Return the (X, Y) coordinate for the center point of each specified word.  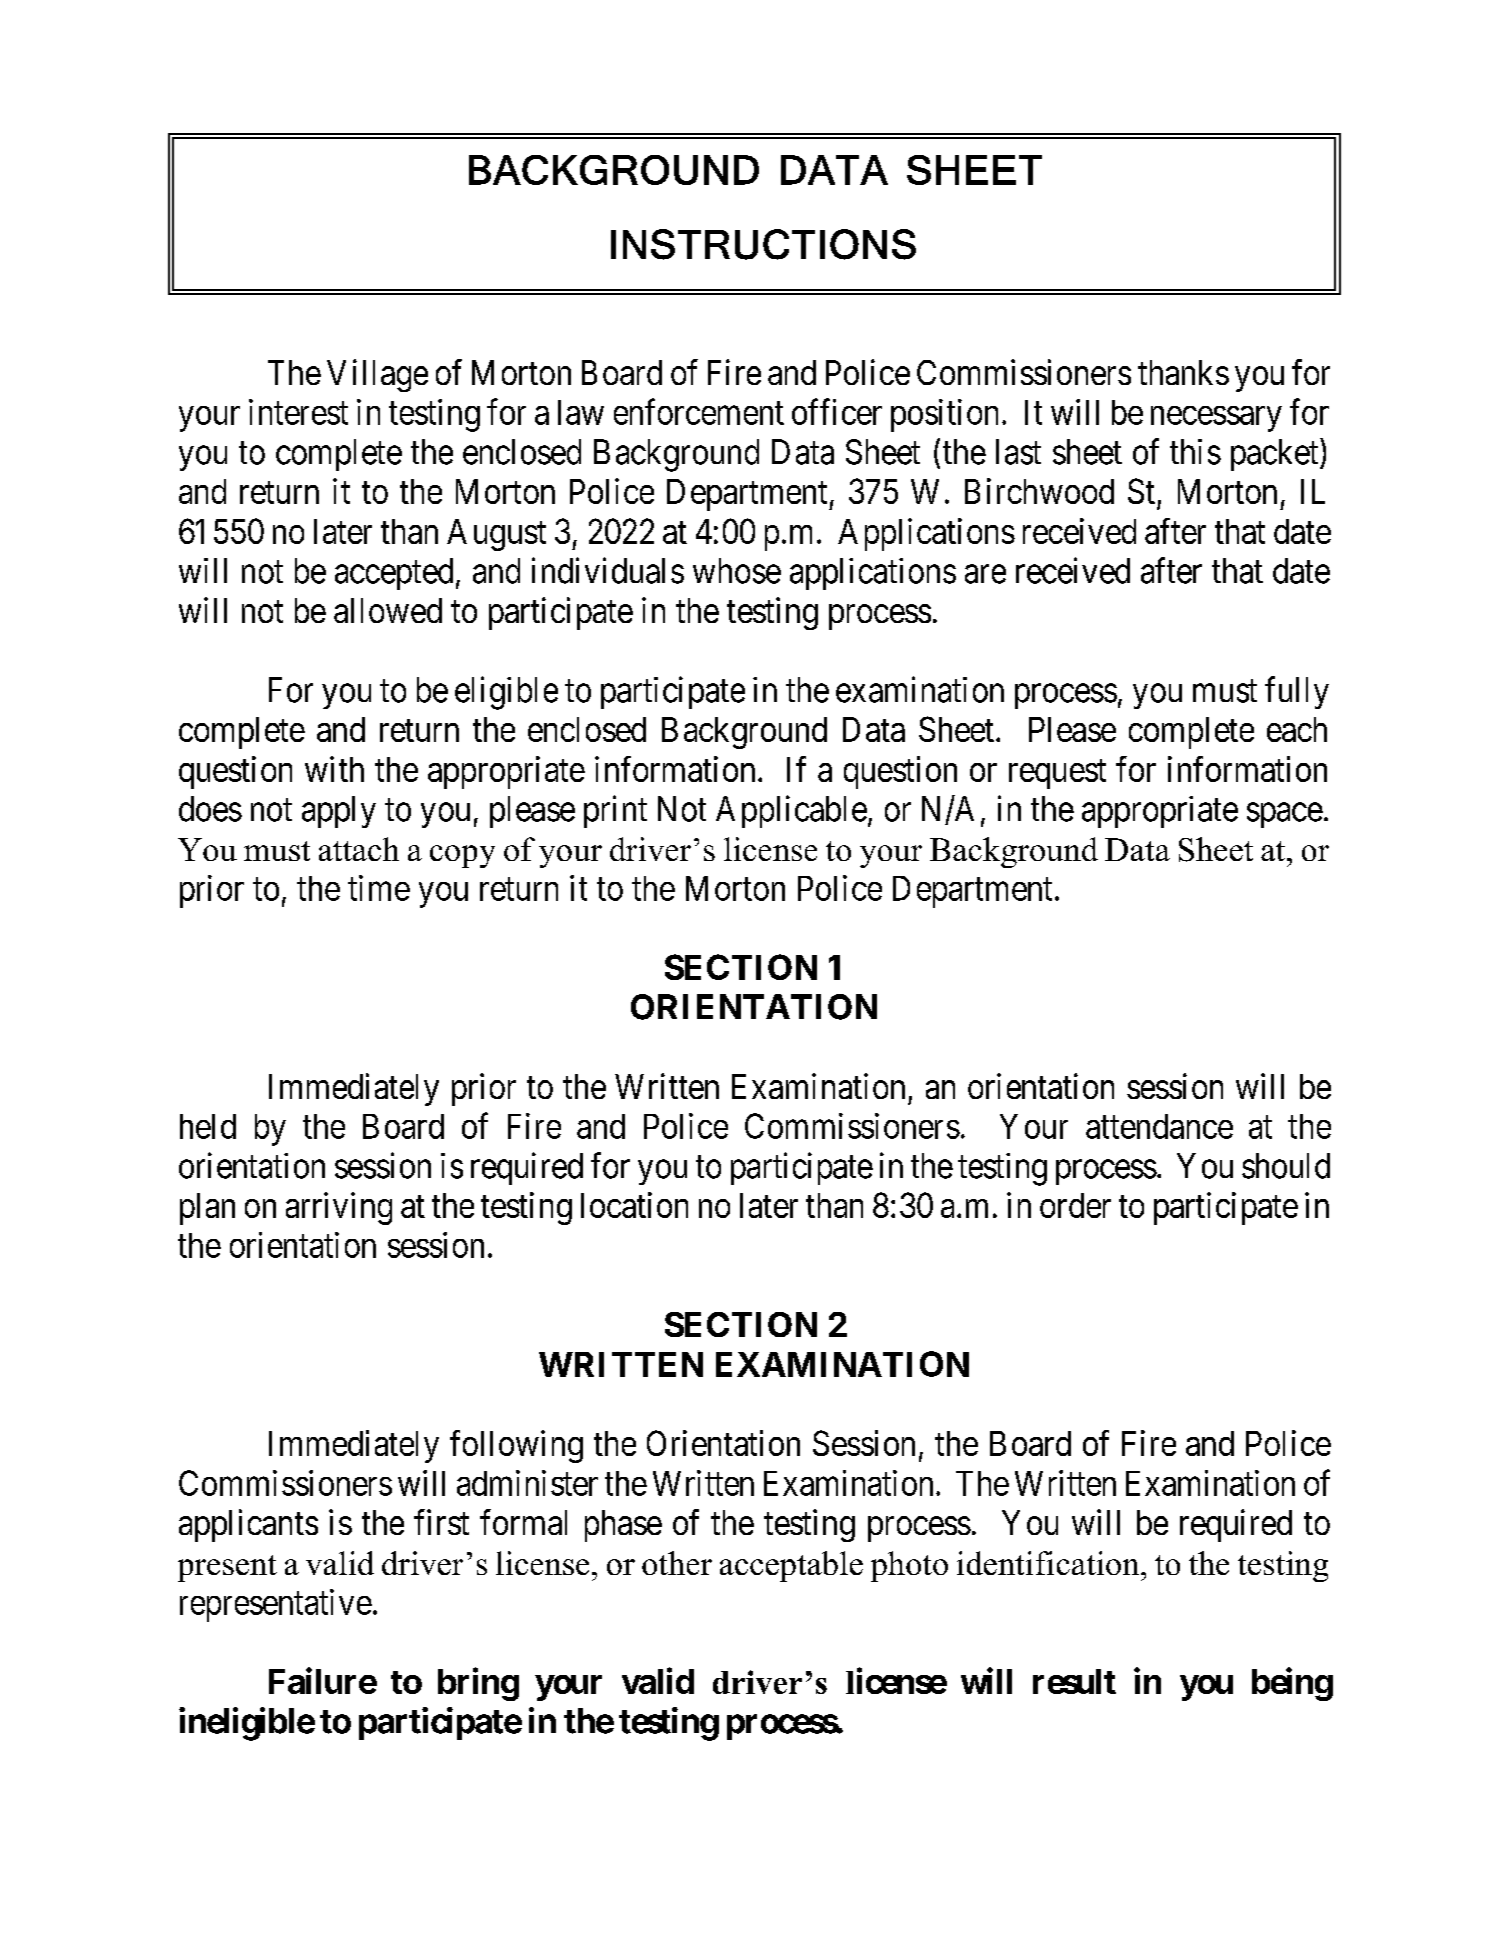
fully (1297, 692)
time (379, 888)
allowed (388, 610)
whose (737, 571)
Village (377, 375)
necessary (1216, 419)
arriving (339, 1208)
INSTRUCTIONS (763, 244)
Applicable (791, 811)
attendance (1159, 1126)
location (634, 1205)
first (441, 1522)
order (1075, 1205)
